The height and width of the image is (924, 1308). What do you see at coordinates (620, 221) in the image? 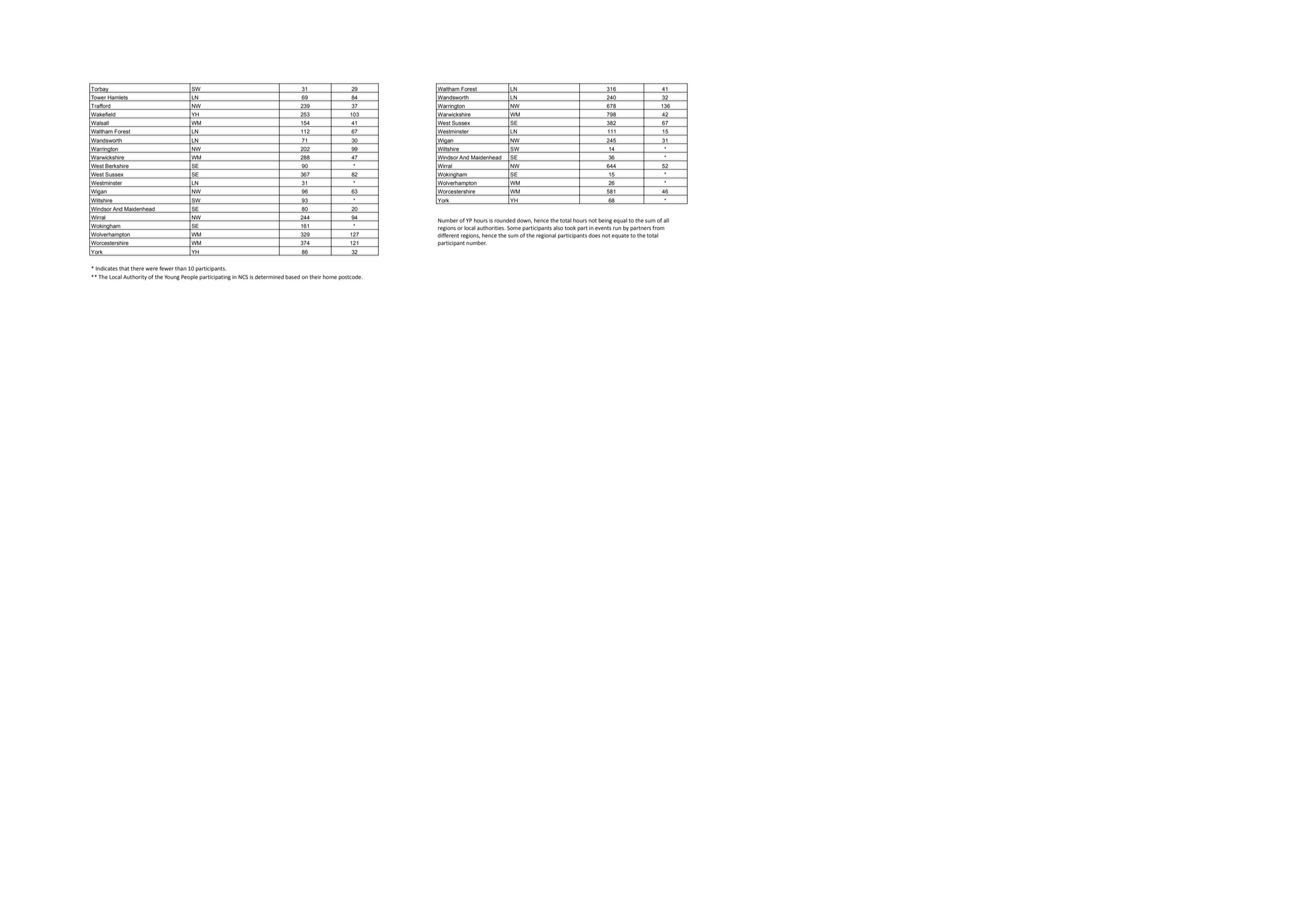
I see `equal` at bounding box center [620, 221].
